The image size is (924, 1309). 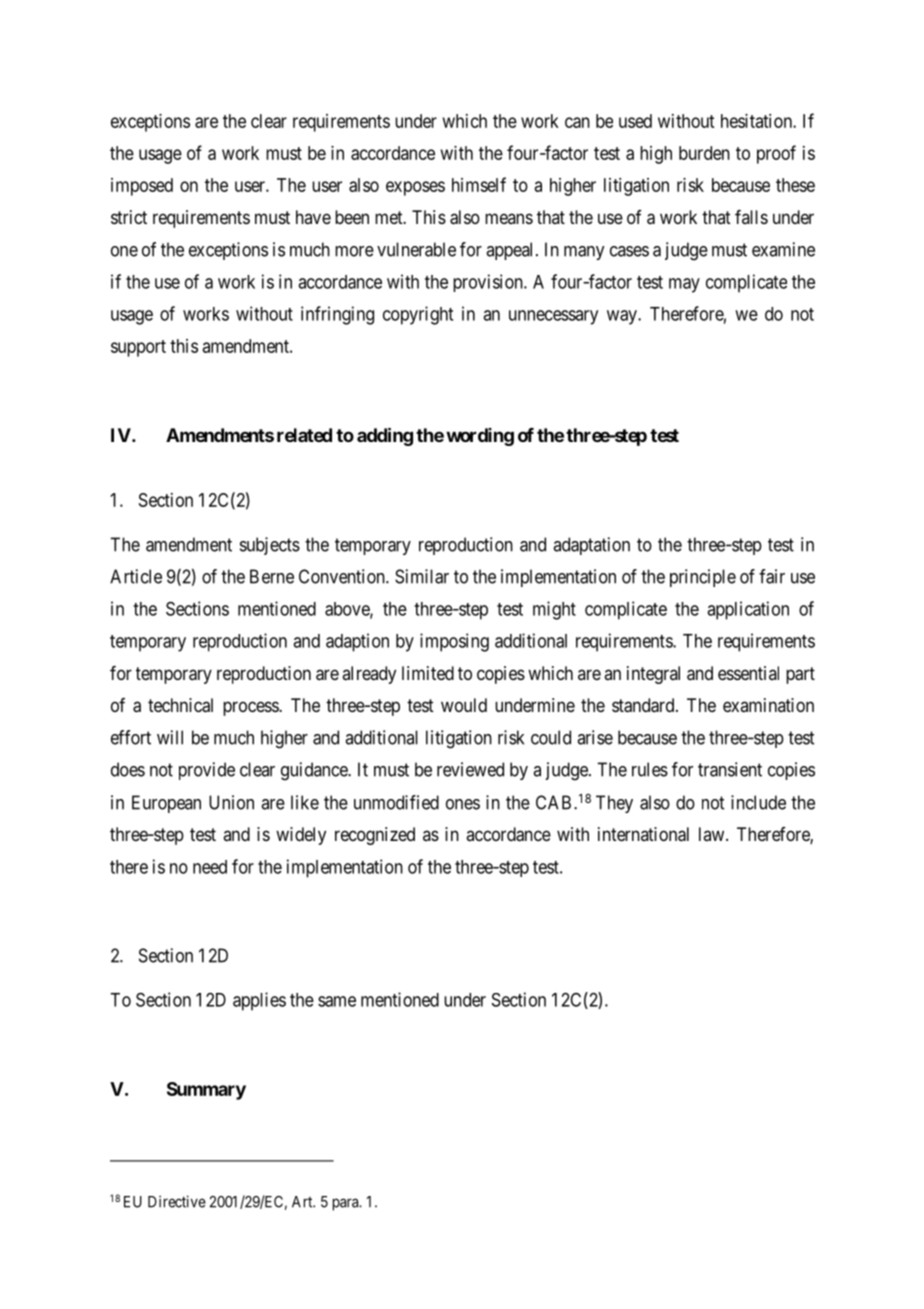 I want to click on principle, so click(x=703, y=578).
